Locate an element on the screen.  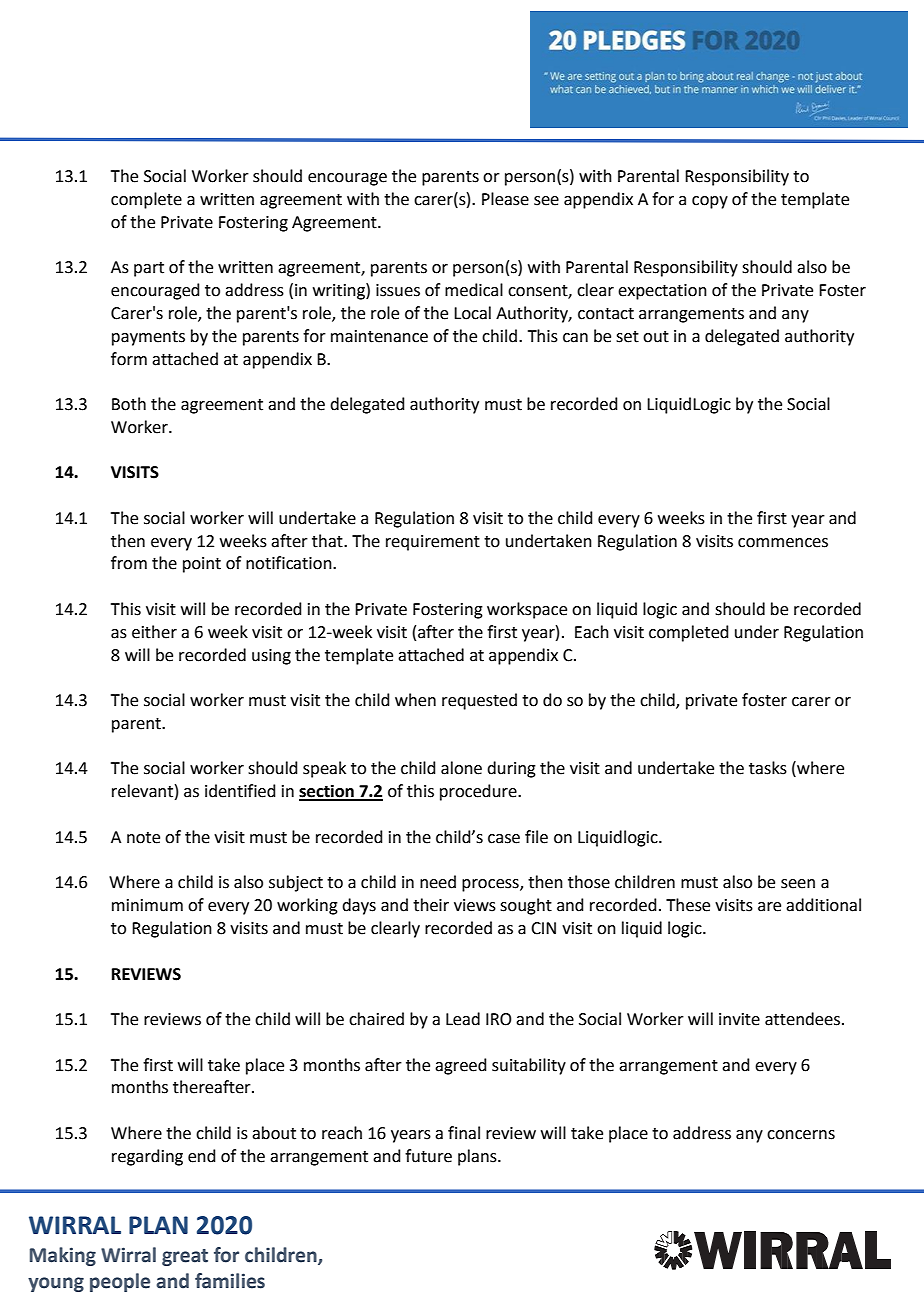
copy is located at coordinates (710, 202).
